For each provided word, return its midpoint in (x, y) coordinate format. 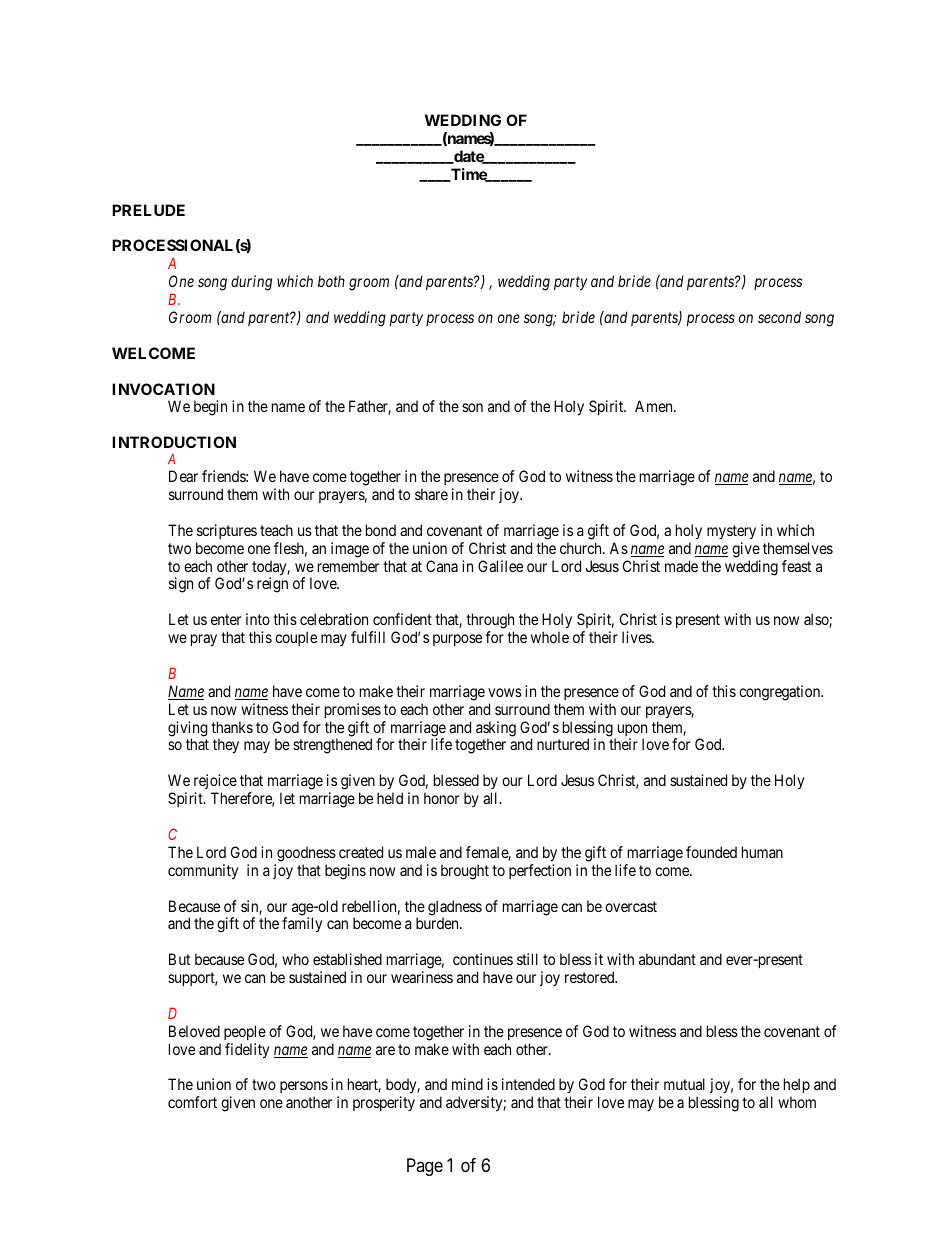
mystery (731, 532)
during (251, 283)
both (331, 281)
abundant (667, 959)
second (779, 317)
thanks (232, 727)
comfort (192, 1102)
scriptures (227, 531)
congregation (781, 693)
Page (425, 1167)
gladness (455, 909)
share (431, 494)
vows (505, 692)
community (203, 872)
